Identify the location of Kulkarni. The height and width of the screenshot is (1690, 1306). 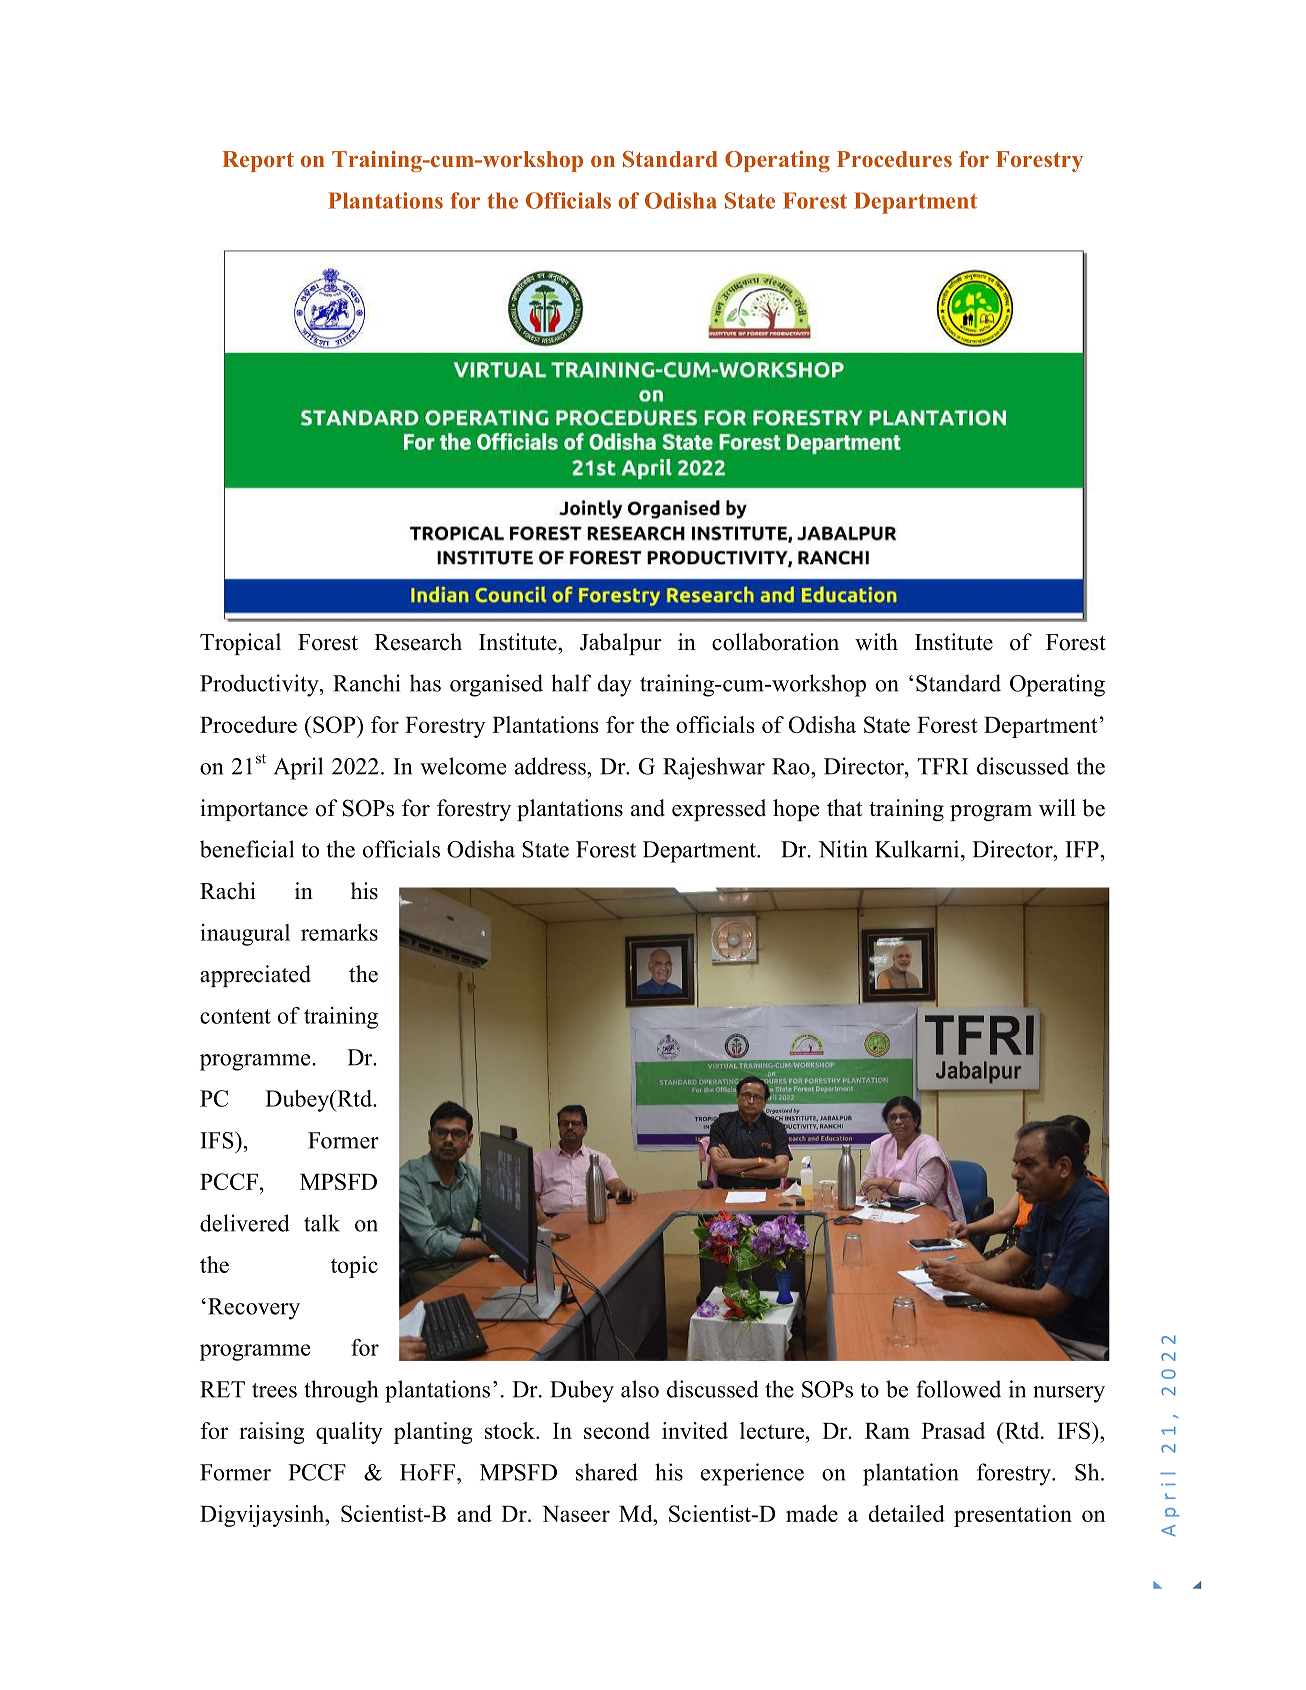
(918, 849).
